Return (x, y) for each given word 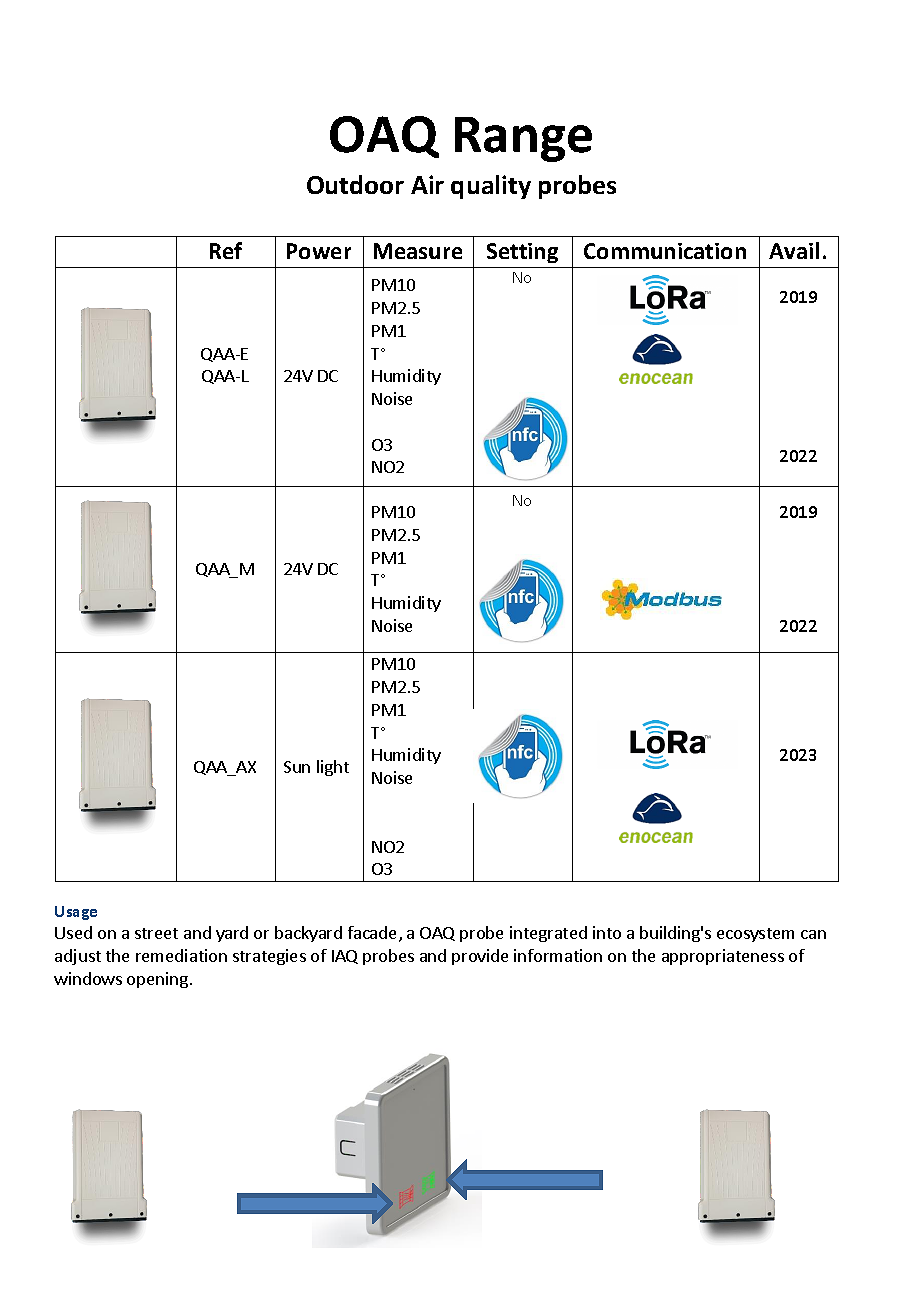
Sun (297, 767)
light (333, 768)
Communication (665, 251)
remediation (181, 955)
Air (427, 184)
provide (480, 957)
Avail (794, 250)
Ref (226, 250)
